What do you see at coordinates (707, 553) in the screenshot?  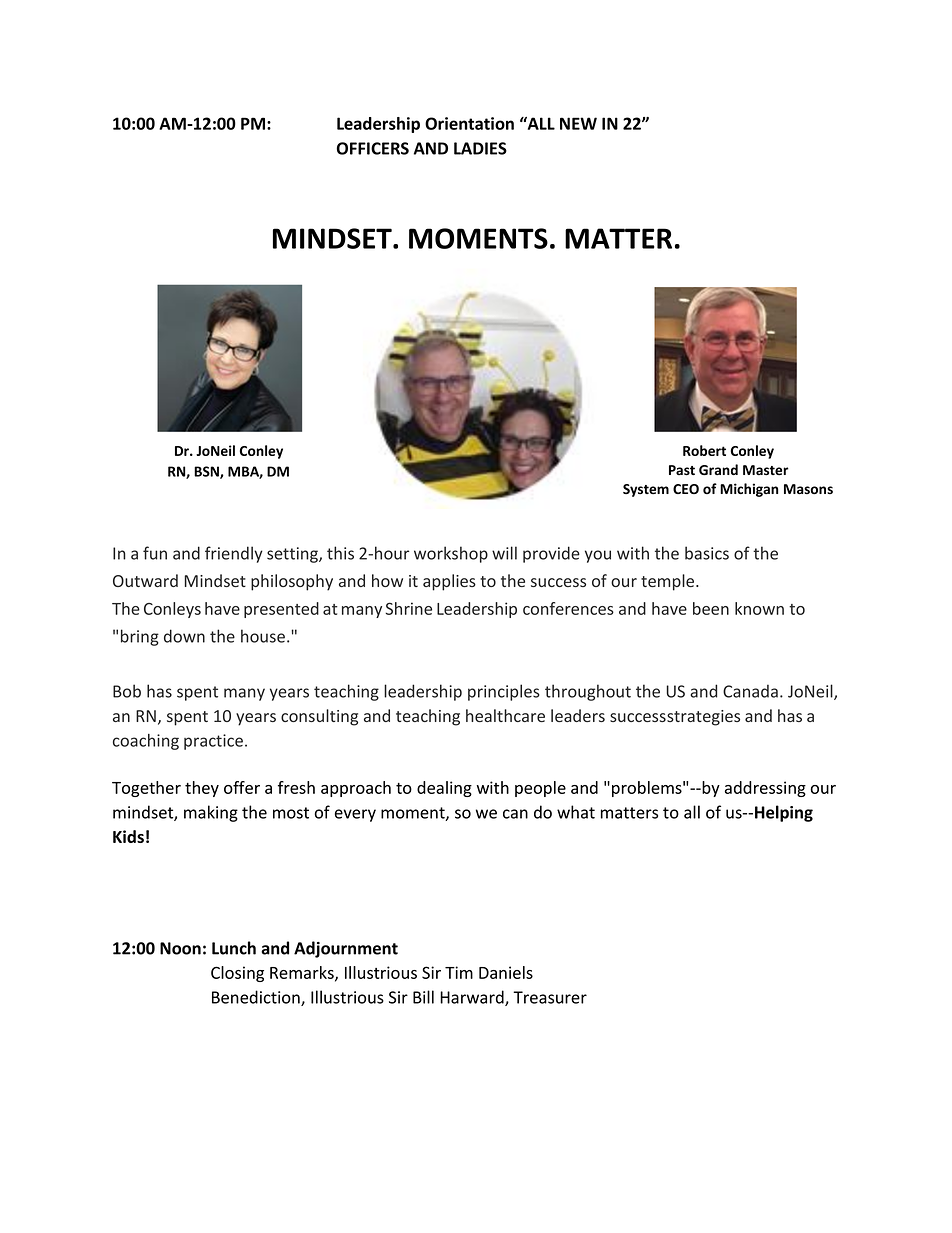 I see `basics` at bounding box center [707, 553].
